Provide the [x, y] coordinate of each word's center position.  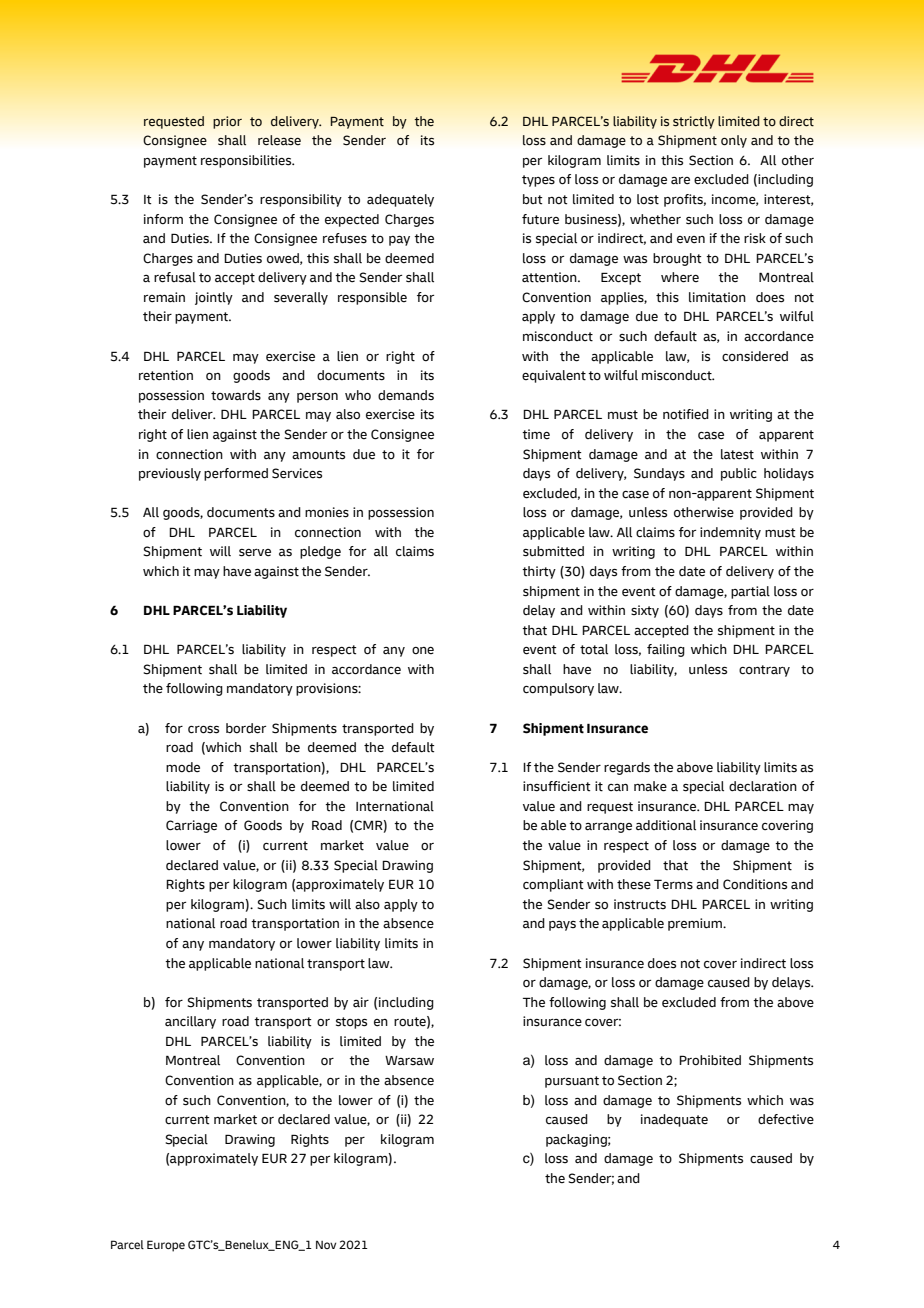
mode [183, 767]
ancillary [190, 1022]
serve [255, 553]
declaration [763, 786]
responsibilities [247, 161]
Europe [166, 1246]
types [538, 181]
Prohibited [710, 1060]
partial [750, 592]
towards [236, 395]
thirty [539, 572]
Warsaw [409, 1060]
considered [755, 356]
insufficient [557, 786]
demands [406, 395]
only [734, 141]
